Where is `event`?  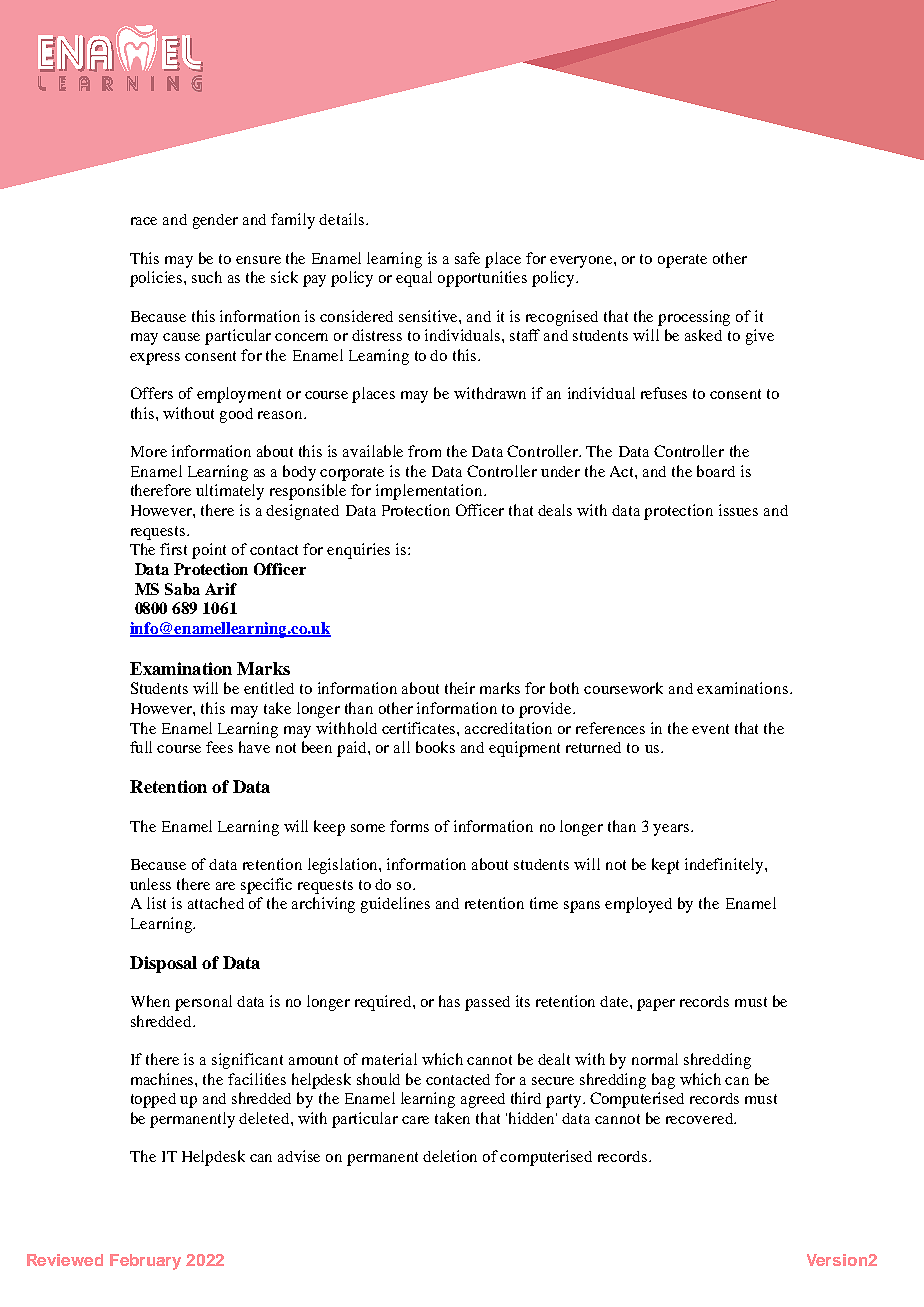 event is located at coordinates (710, 729).
